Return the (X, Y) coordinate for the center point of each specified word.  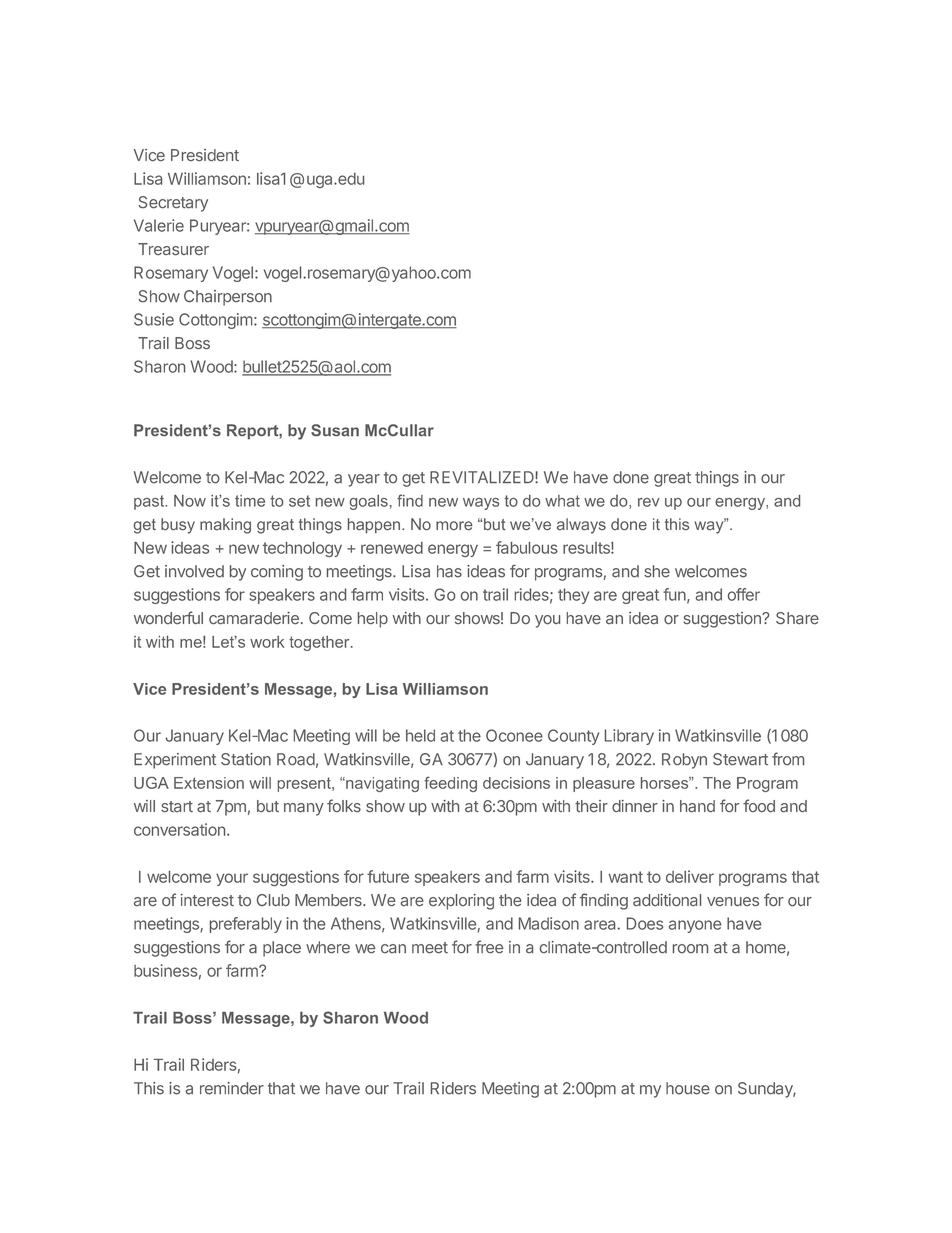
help (373, 620)
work (267, 642)
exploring (461, 902)
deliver (690, 876)
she (657, 571)
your (232, 879)
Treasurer (173, 249)
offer (744, 594)
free (489, 946)
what (562, 501)
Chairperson (228, 298)
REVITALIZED (483, 477)
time (250, 501)
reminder (232, 1088)
